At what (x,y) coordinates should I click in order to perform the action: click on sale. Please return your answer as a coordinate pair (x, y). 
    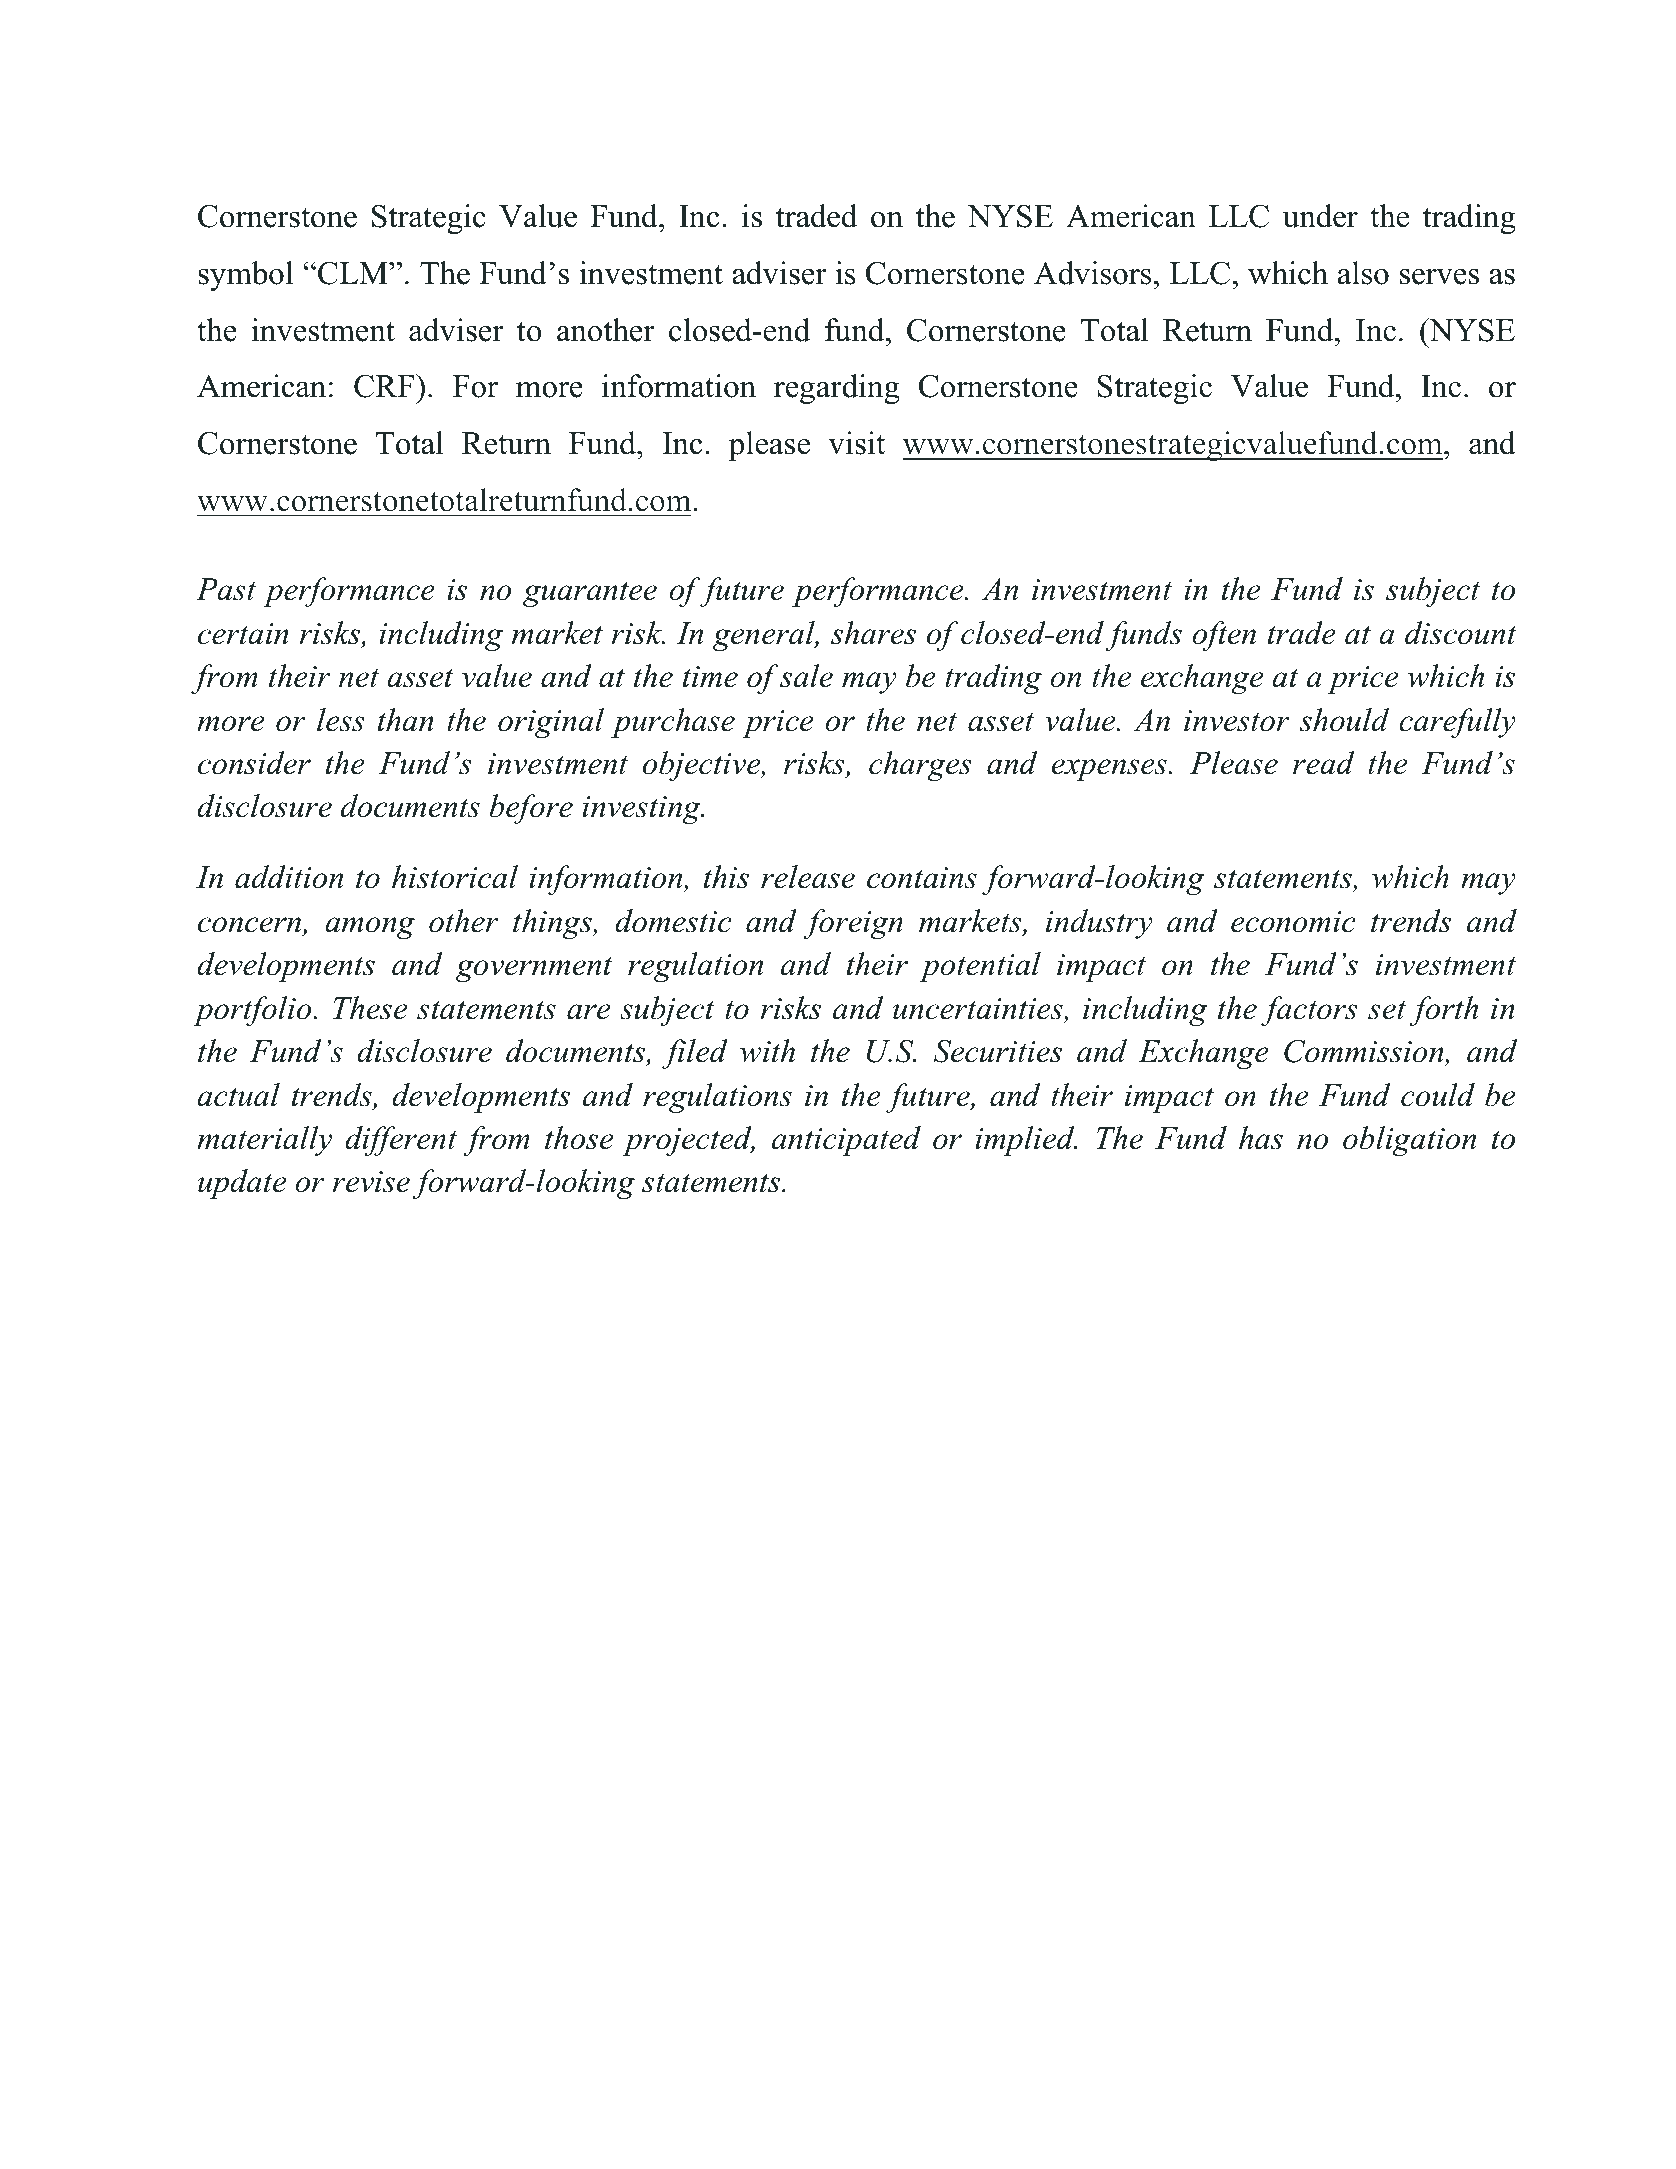
    Looking at the image, I should click on (806, 676).
